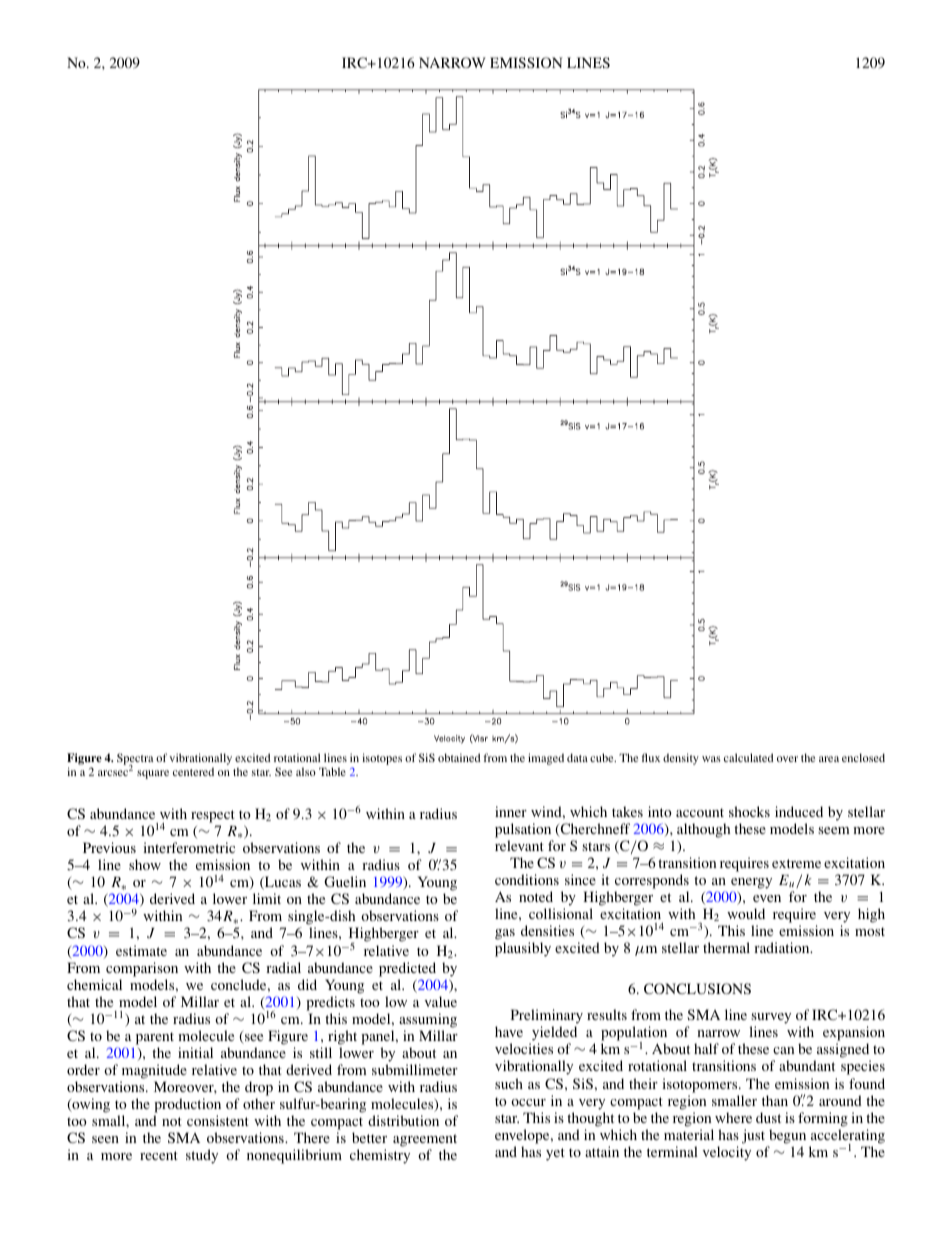 Image resolution: width=952 pixels, height=1233 pixels. Describe the element at coordinates (193, 771) in the image. I see `centered` at that location.
